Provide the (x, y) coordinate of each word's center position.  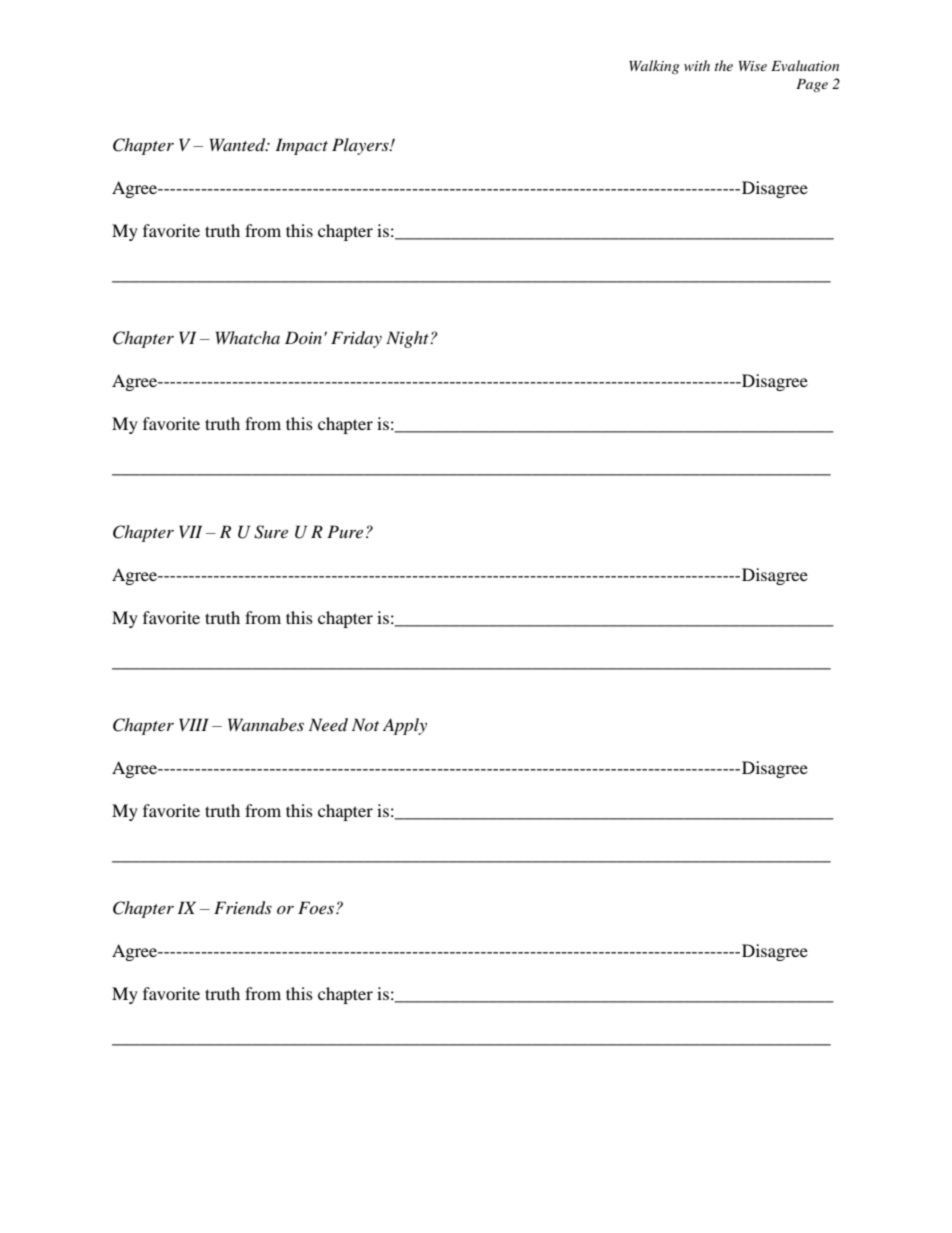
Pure (345, 531)
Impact (301, 146)
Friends (243, 908)
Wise (753, 66)
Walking (654, 67)
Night (408, 339)
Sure (271, 532)
